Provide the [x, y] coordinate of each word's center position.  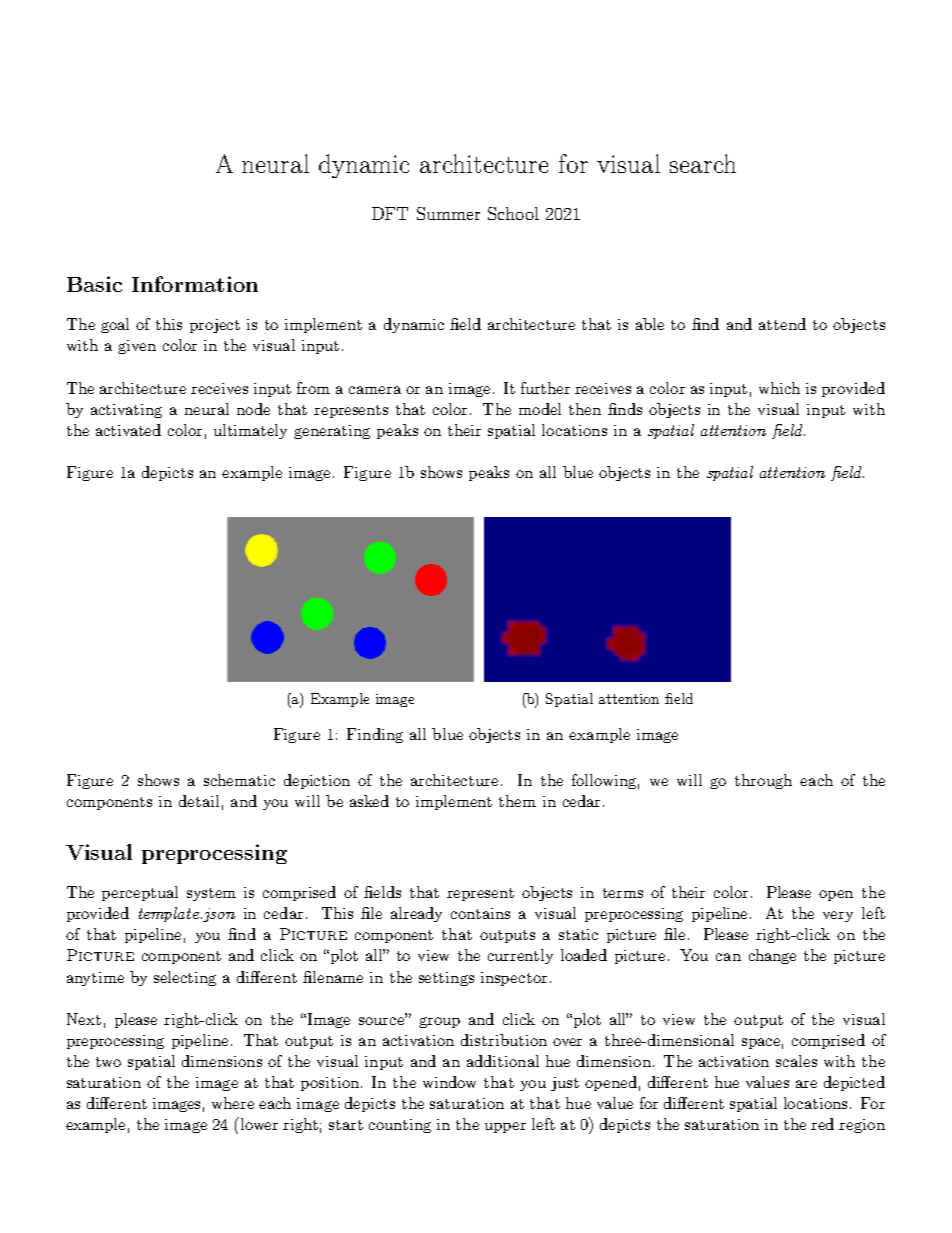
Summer [448, 213]
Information [195, 284]
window [449, 1082]
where [233, 1103]
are [806, 1084]
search [703, 163]
